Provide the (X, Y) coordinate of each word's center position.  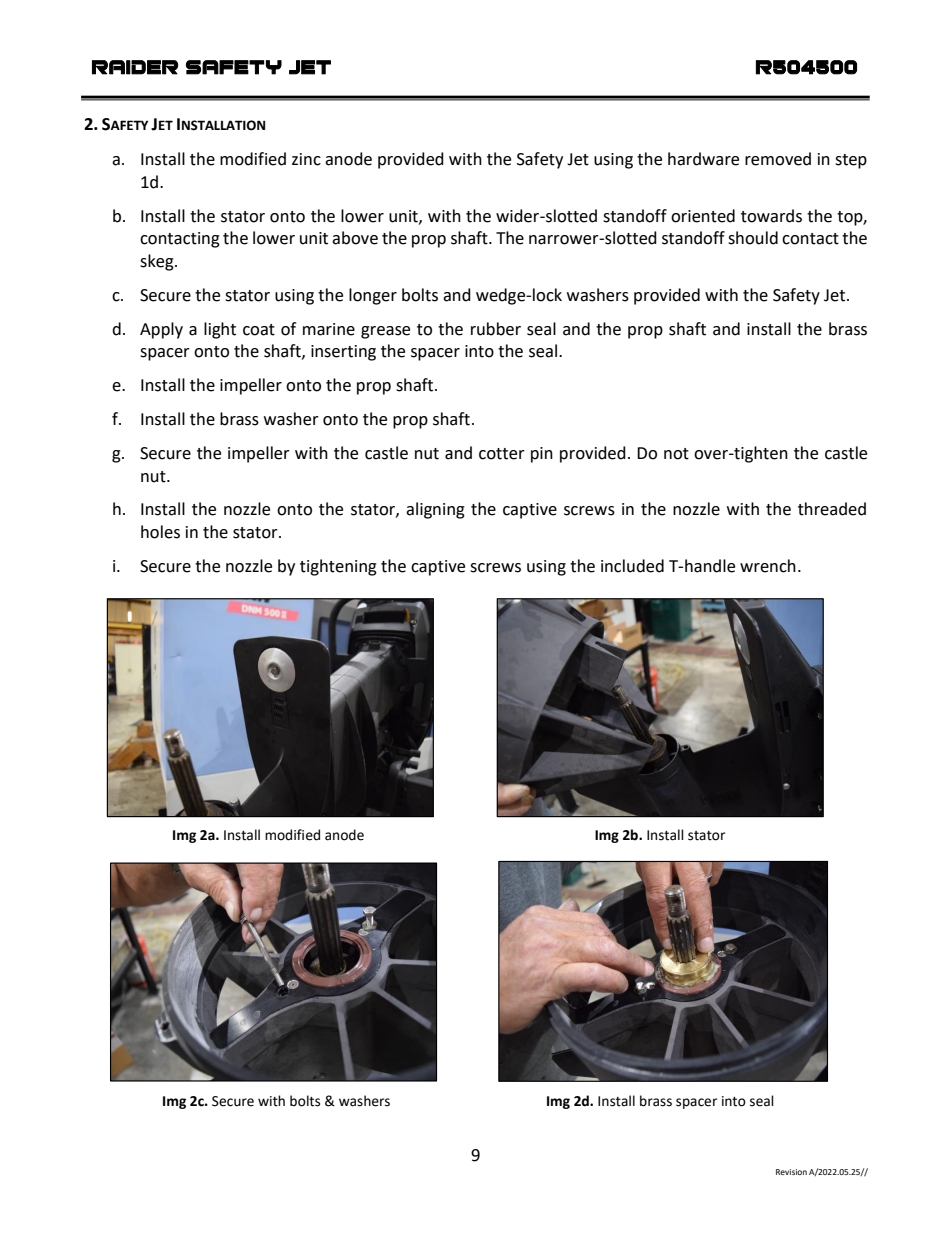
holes (160, 532)
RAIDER (135, 67)
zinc (306, 159)
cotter (502, 454)
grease (385, 332)
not (676, 454)
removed (778, 159)
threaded (832, 509)
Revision (791, 1172)
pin (542, 455)
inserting (343, 353)
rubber (496, 329)
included (632, 566)
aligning (435, 510)
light (220, 330)
